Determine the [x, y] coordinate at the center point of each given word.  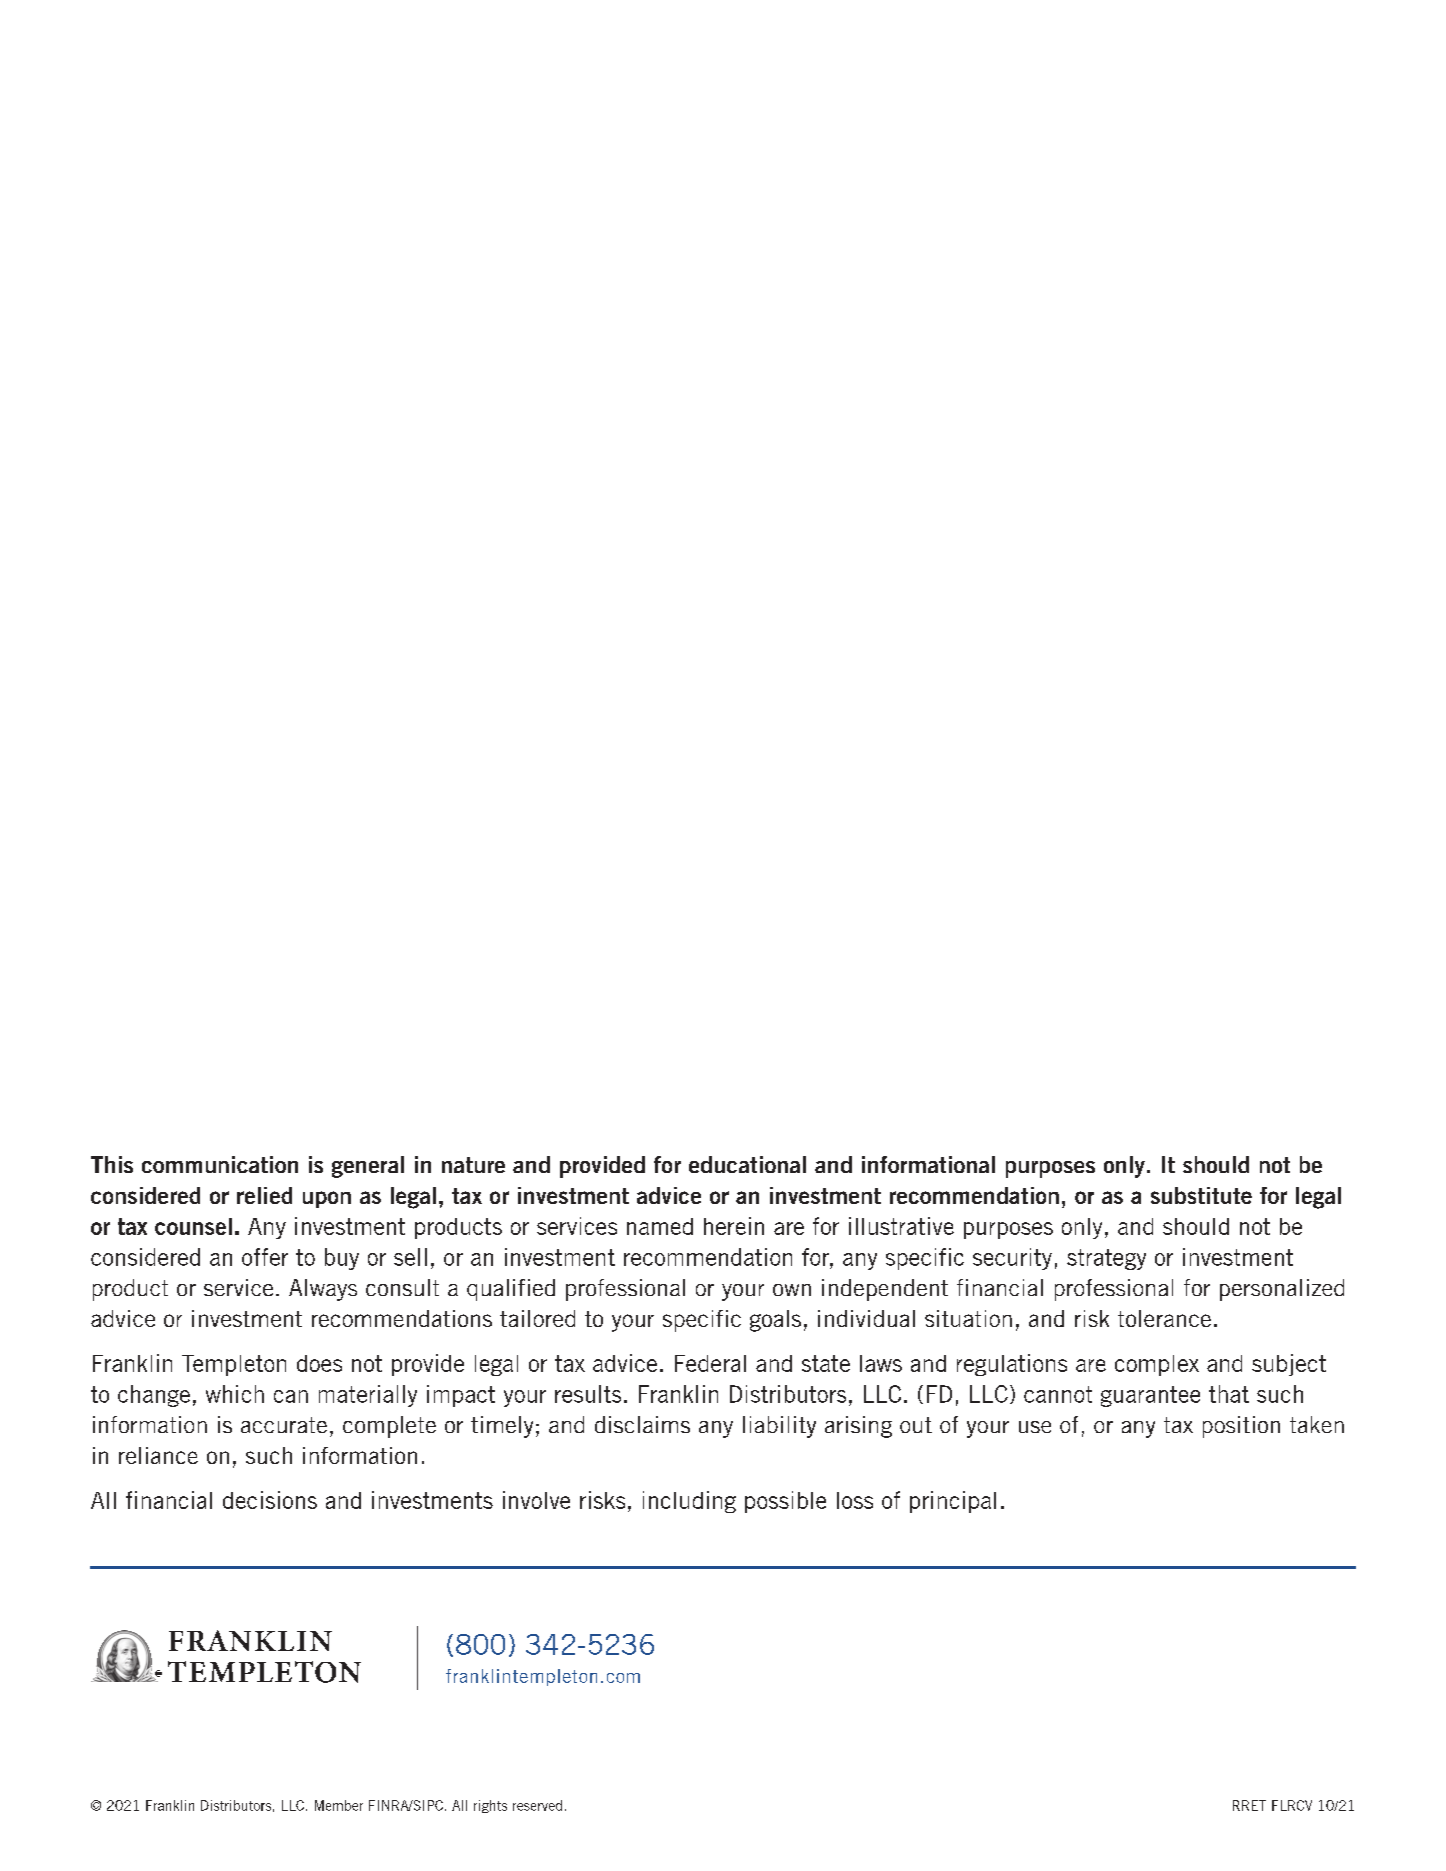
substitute [1201, 1195]
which [235, 1394]
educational [747, 1164]
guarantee [1150, 1396]
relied [264, 1195]
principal [953, 1502]
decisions [270, 1500]
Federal [710, 1363]
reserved [537, 1805]
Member [339, 1805]
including [689, 1502]
